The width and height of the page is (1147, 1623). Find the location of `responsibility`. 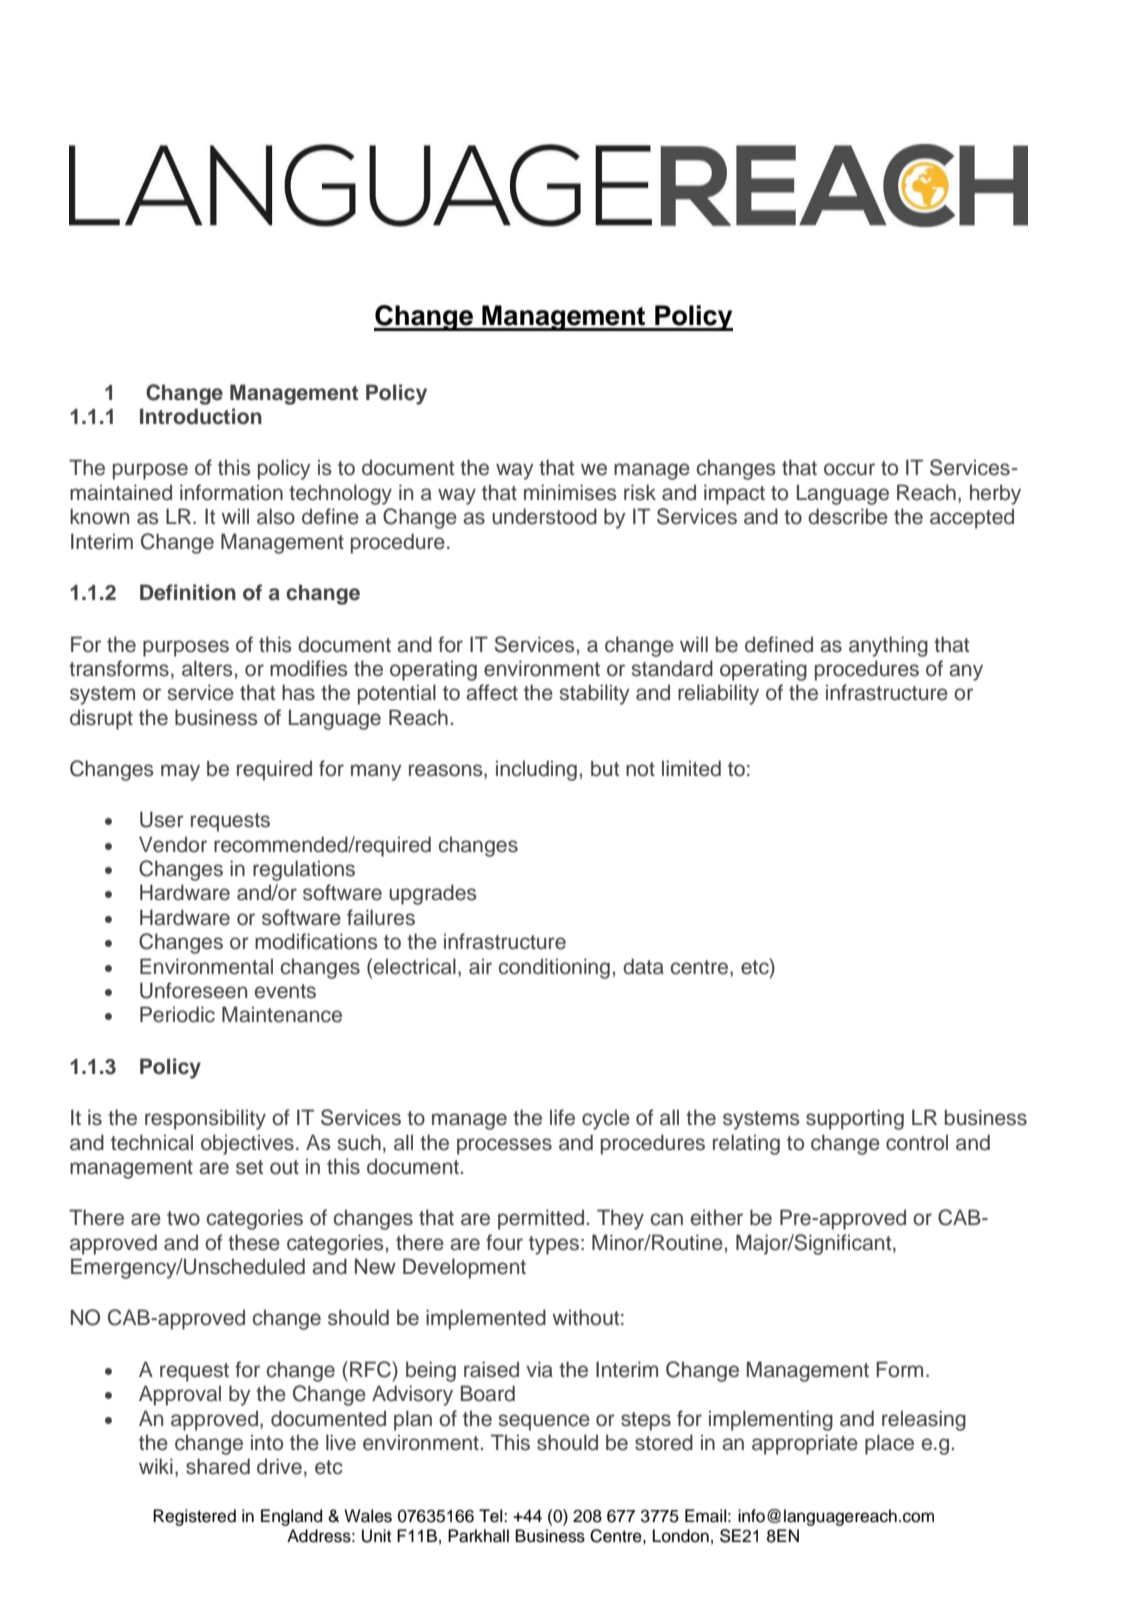

responsibility is located at coordinates (205, 1119).
